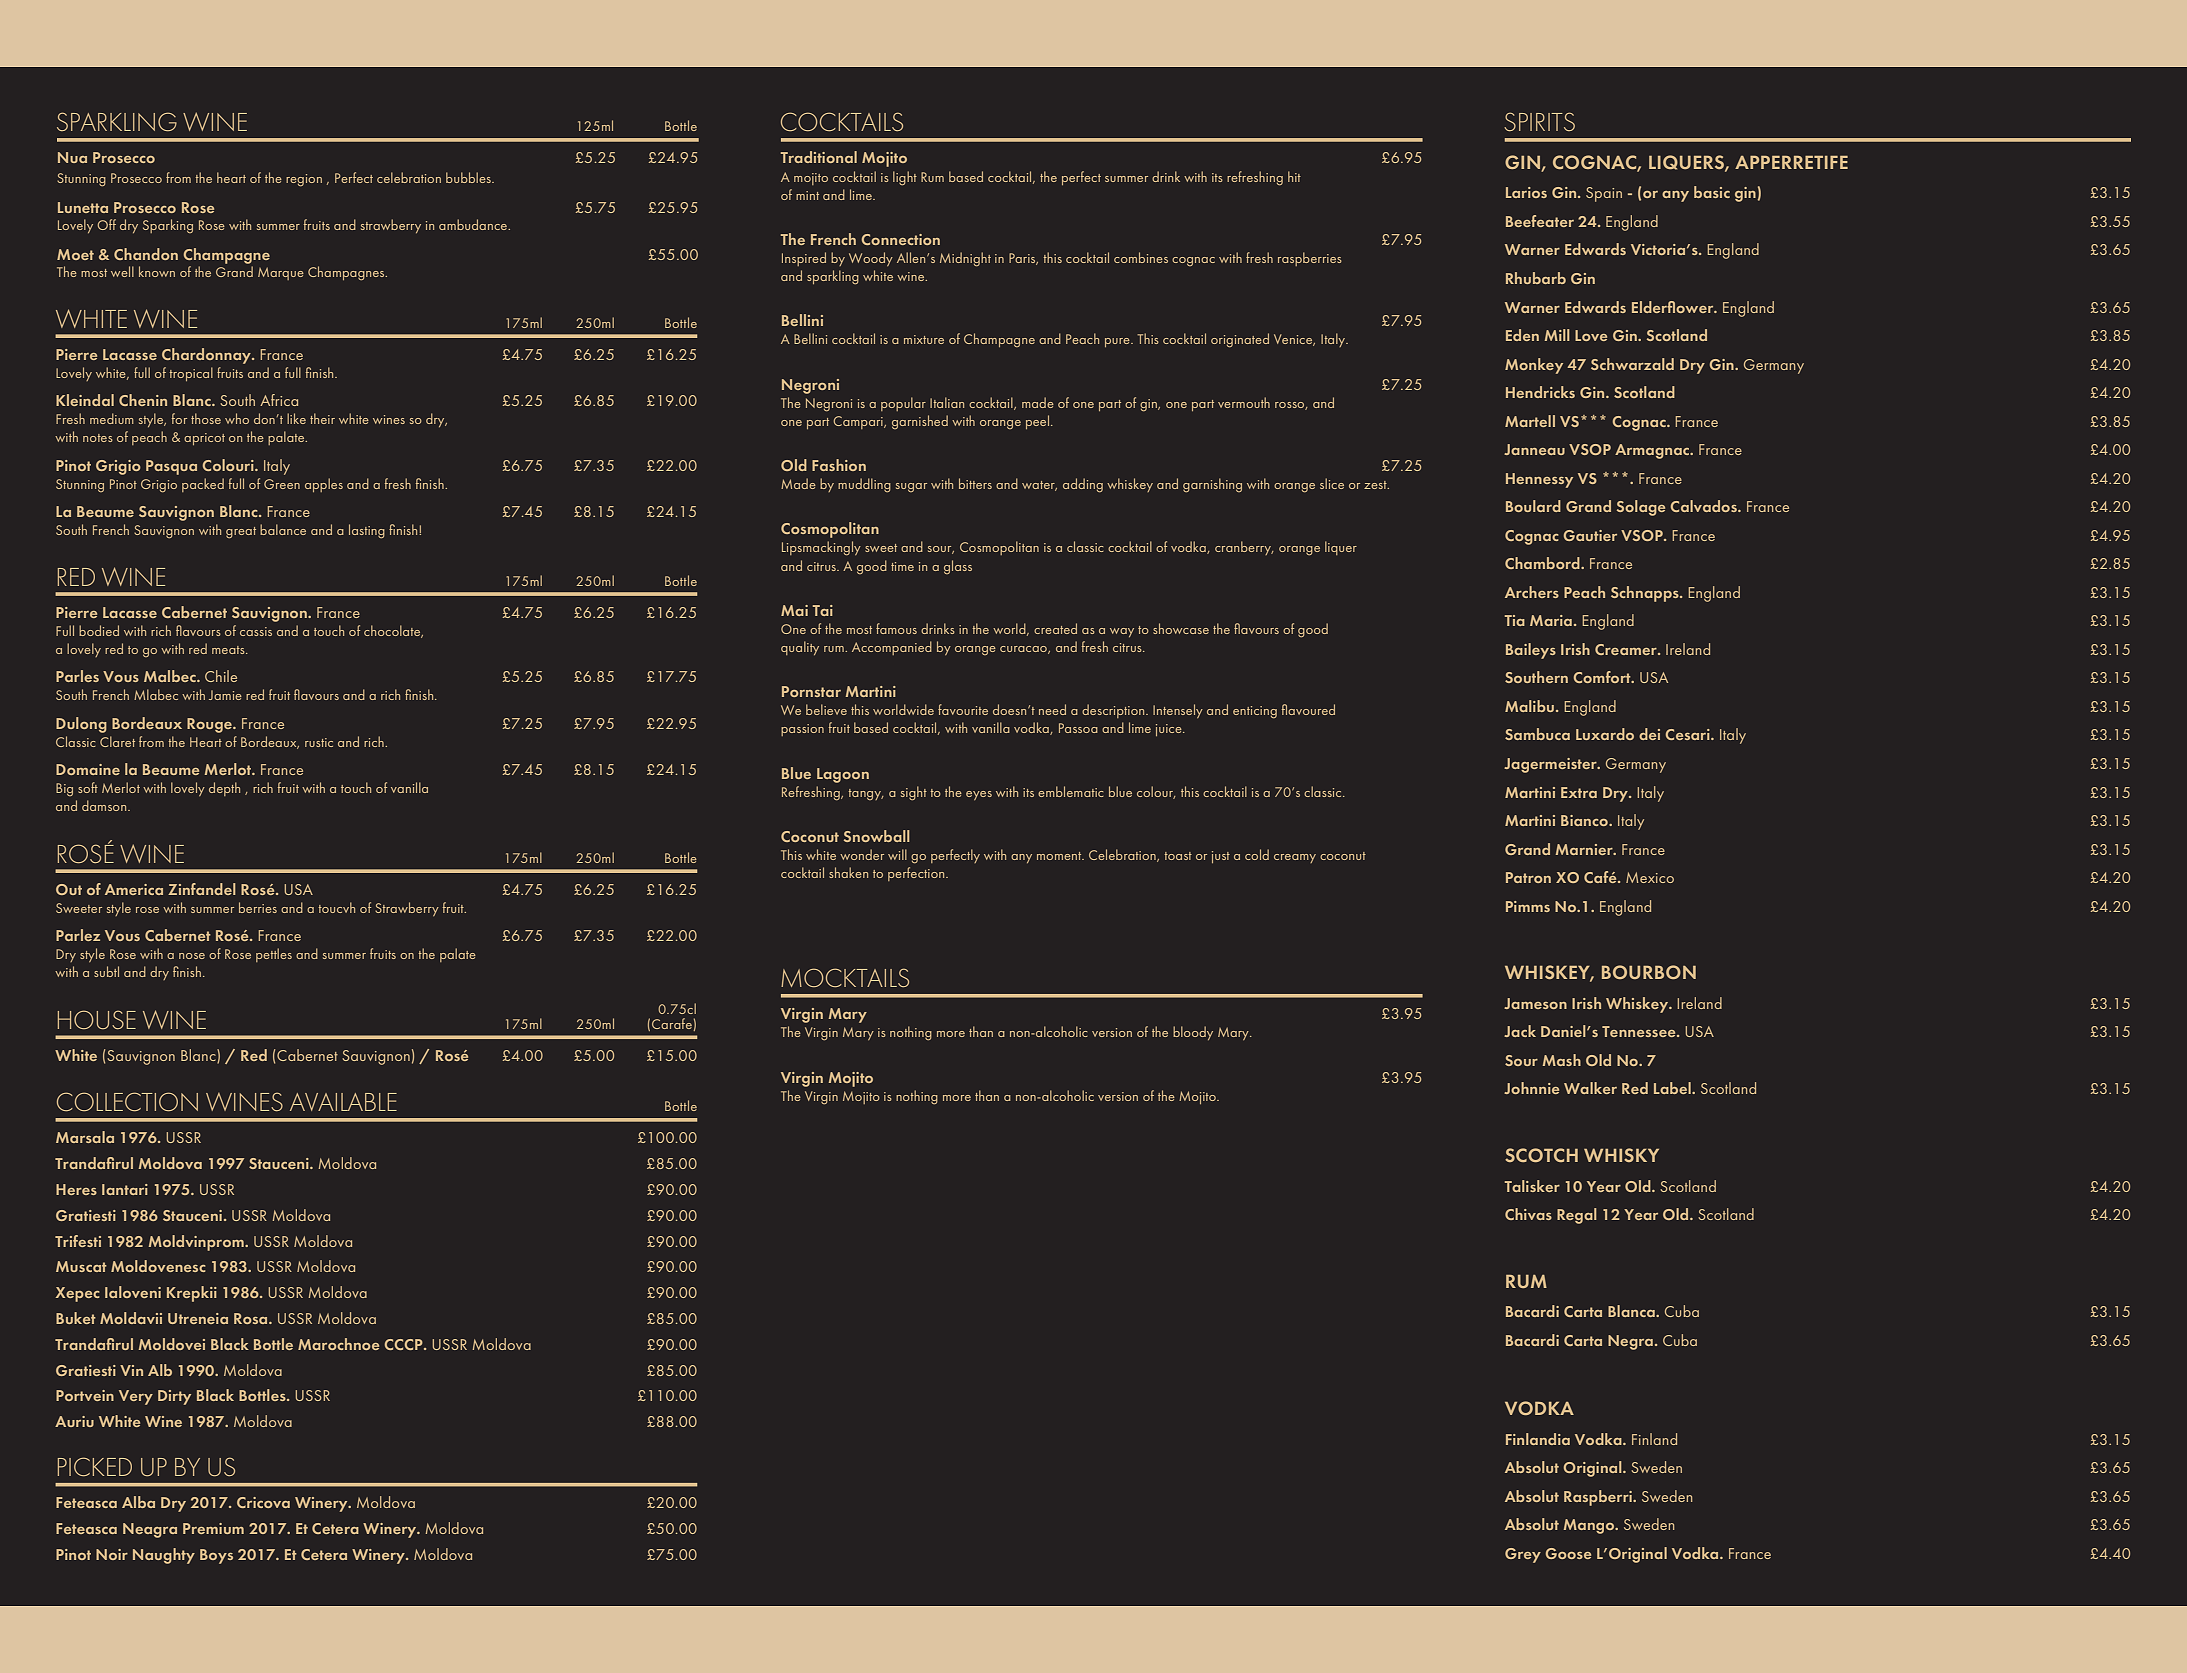  I want to click on Bianco, so click(1585, 820).
